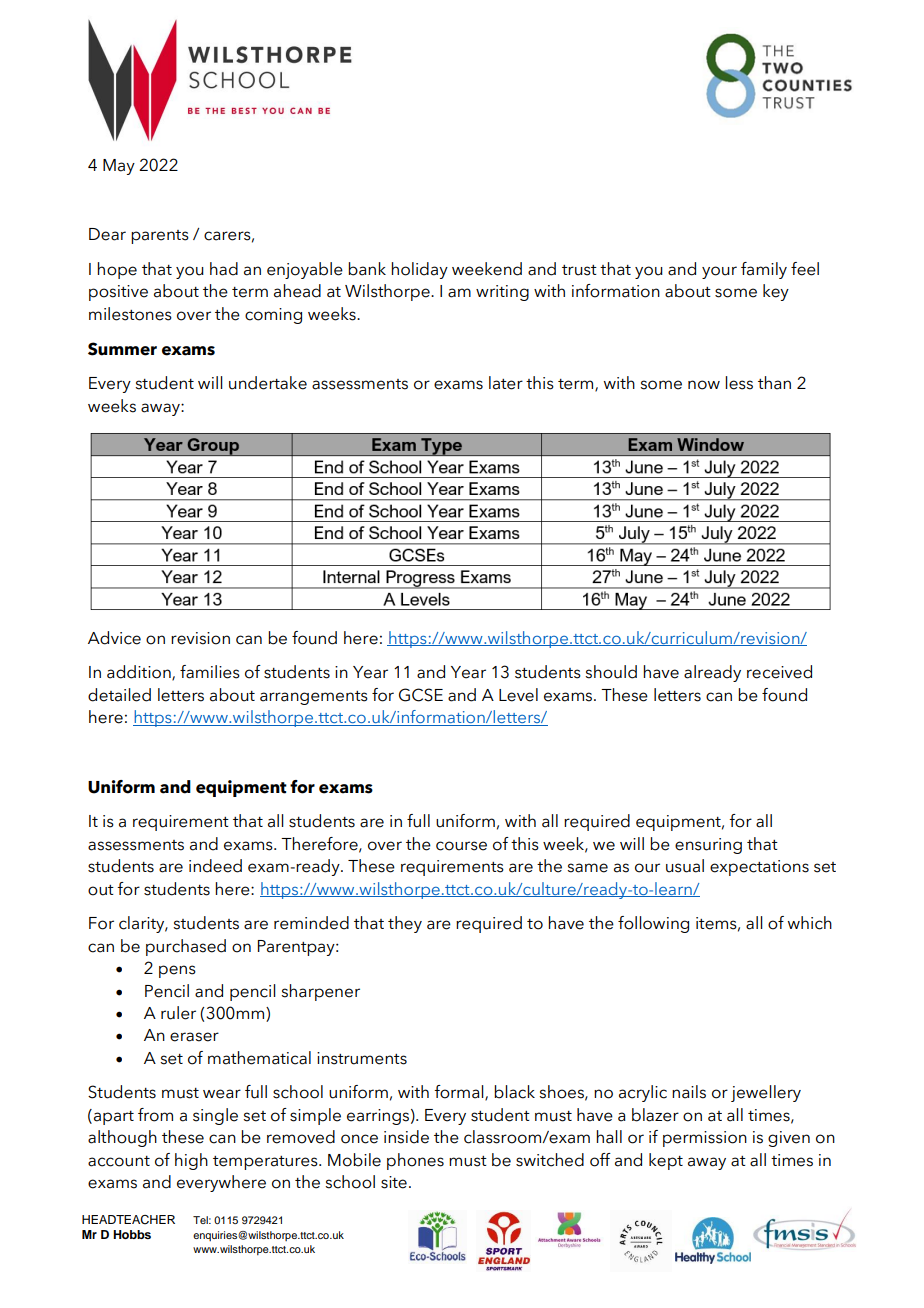  What do you see at coordinates (210, 672) in the screenshot?
I see `families` at bounding box center [210, 672].
